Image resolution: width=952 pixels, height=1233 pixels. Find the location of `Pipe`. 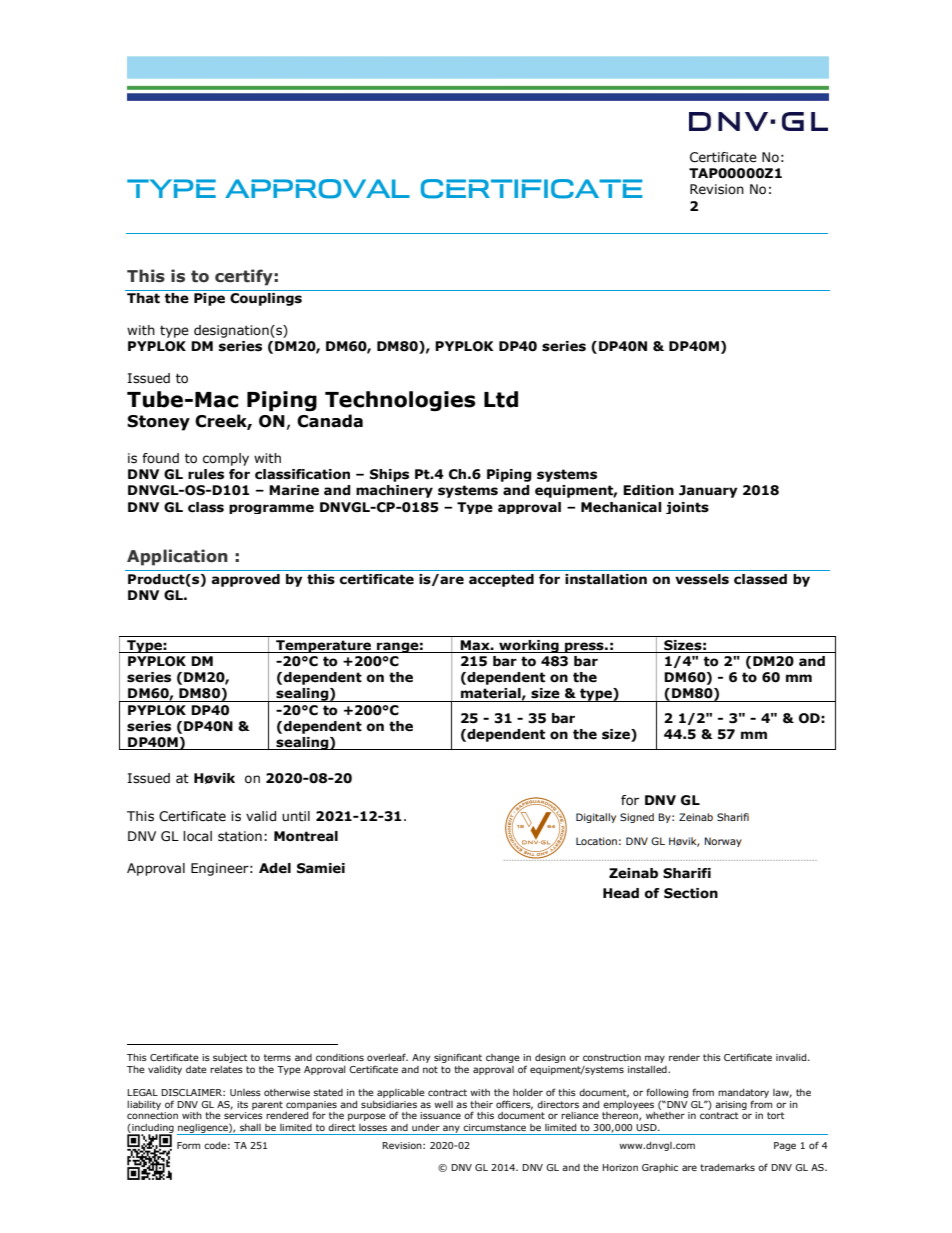

Pipe is located at coordinates (209, 299).
